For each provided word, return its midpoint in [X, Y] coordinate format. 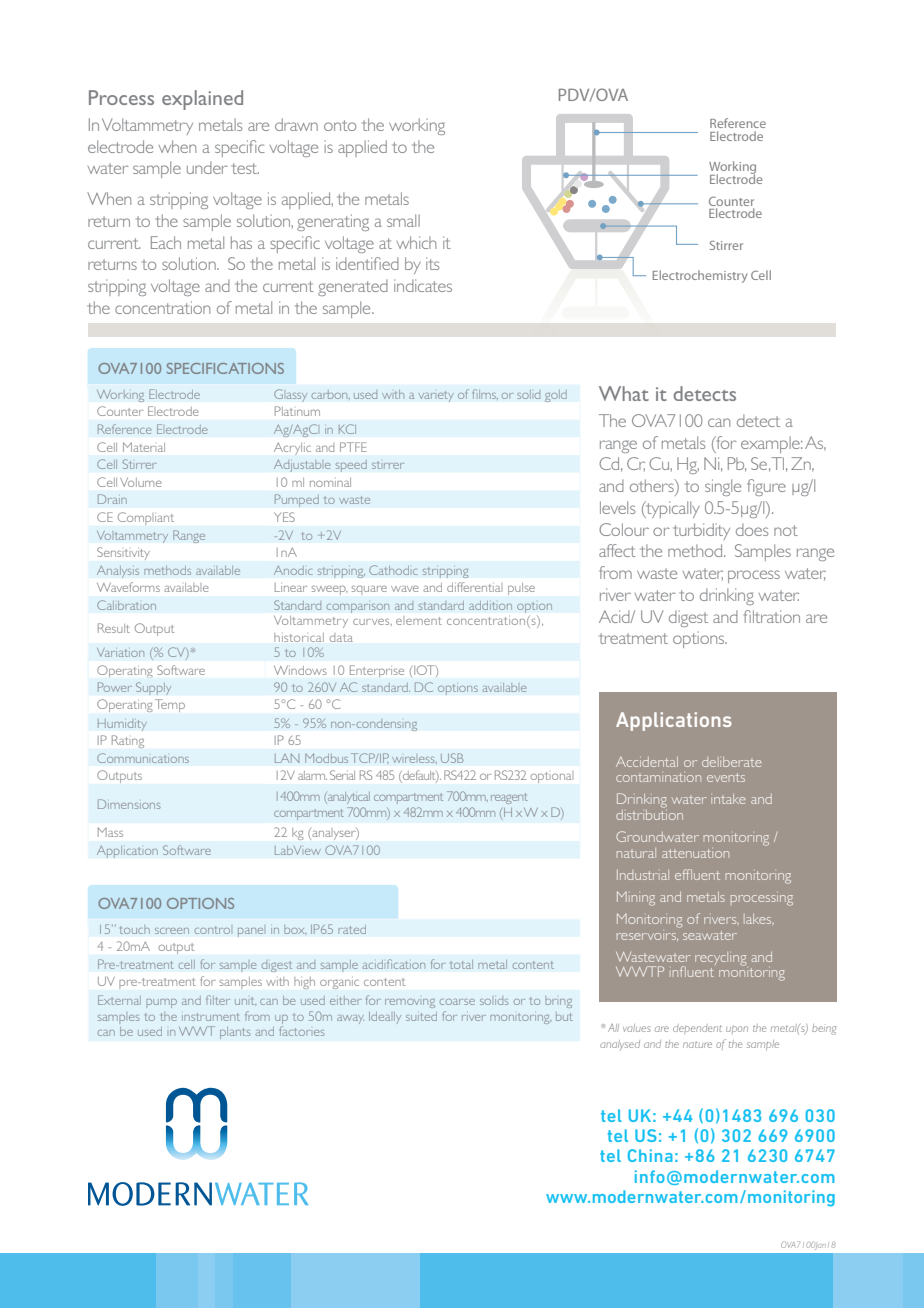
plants [235, 1033]
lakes [759, 919]
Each [166, 242]
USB [452, 758]
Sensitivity [123, 553]
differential [473, 587]
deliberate [732, 762]
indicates [423, 285]
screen [172, 931]
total [461, 964]
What [624, 393]
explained [202, 100]
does [752, 529]
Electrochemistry [700, 276]
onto [340, 125]
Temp [170, 705]
